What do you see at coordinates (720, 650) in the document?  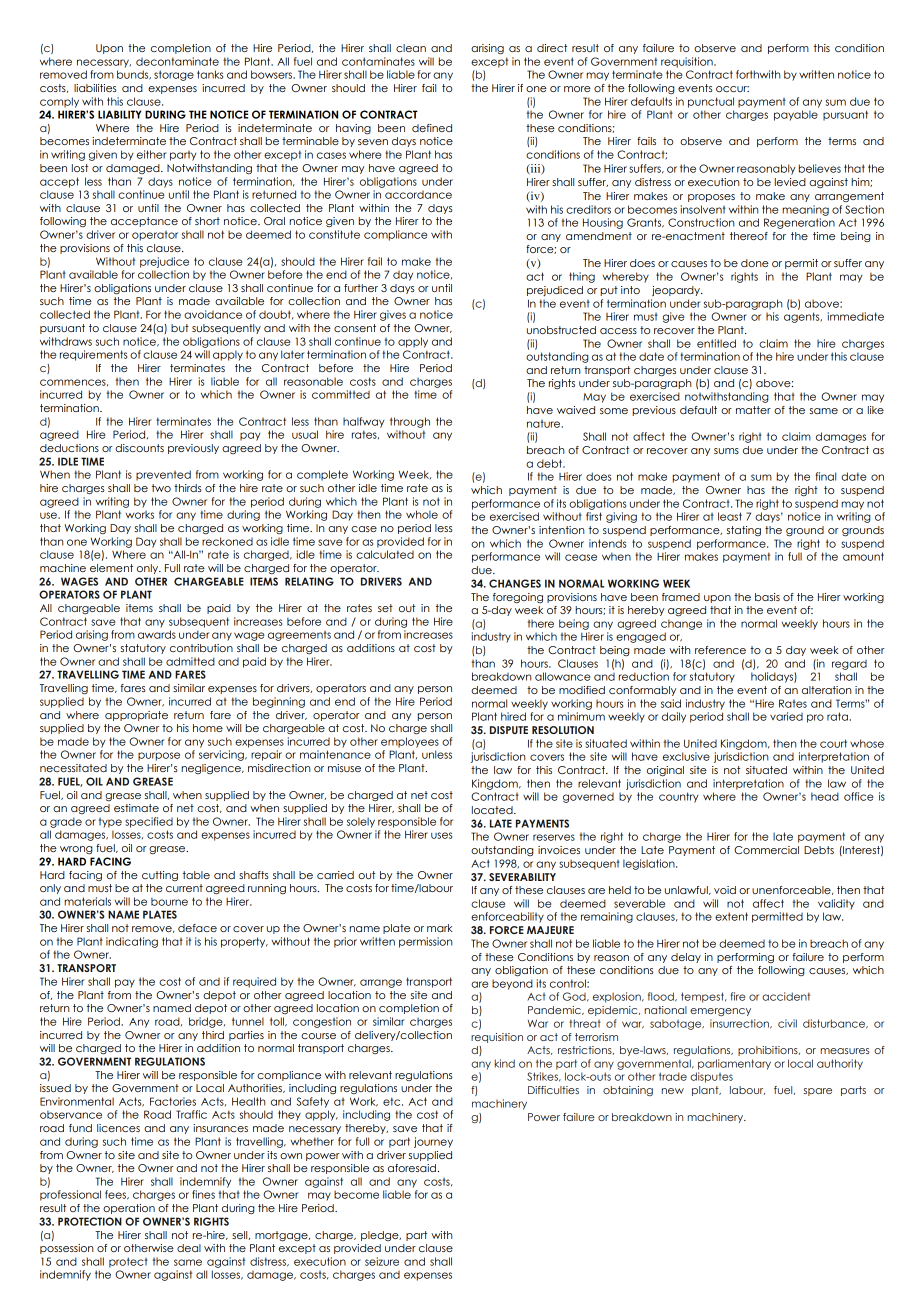 I see `reference` at bounding box center [720, 650].
